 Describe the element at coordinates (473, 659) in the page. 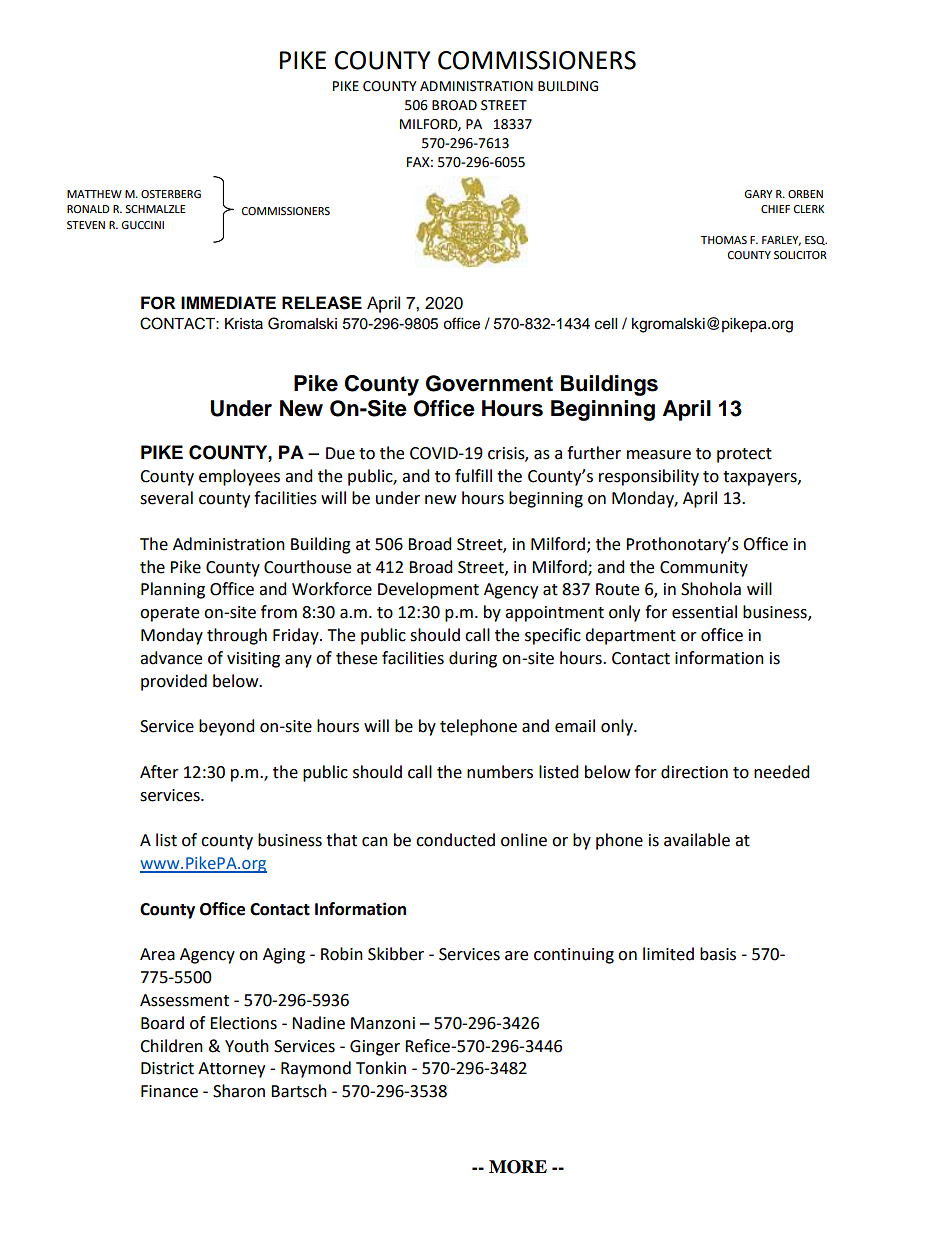

I see `during` at that location.
